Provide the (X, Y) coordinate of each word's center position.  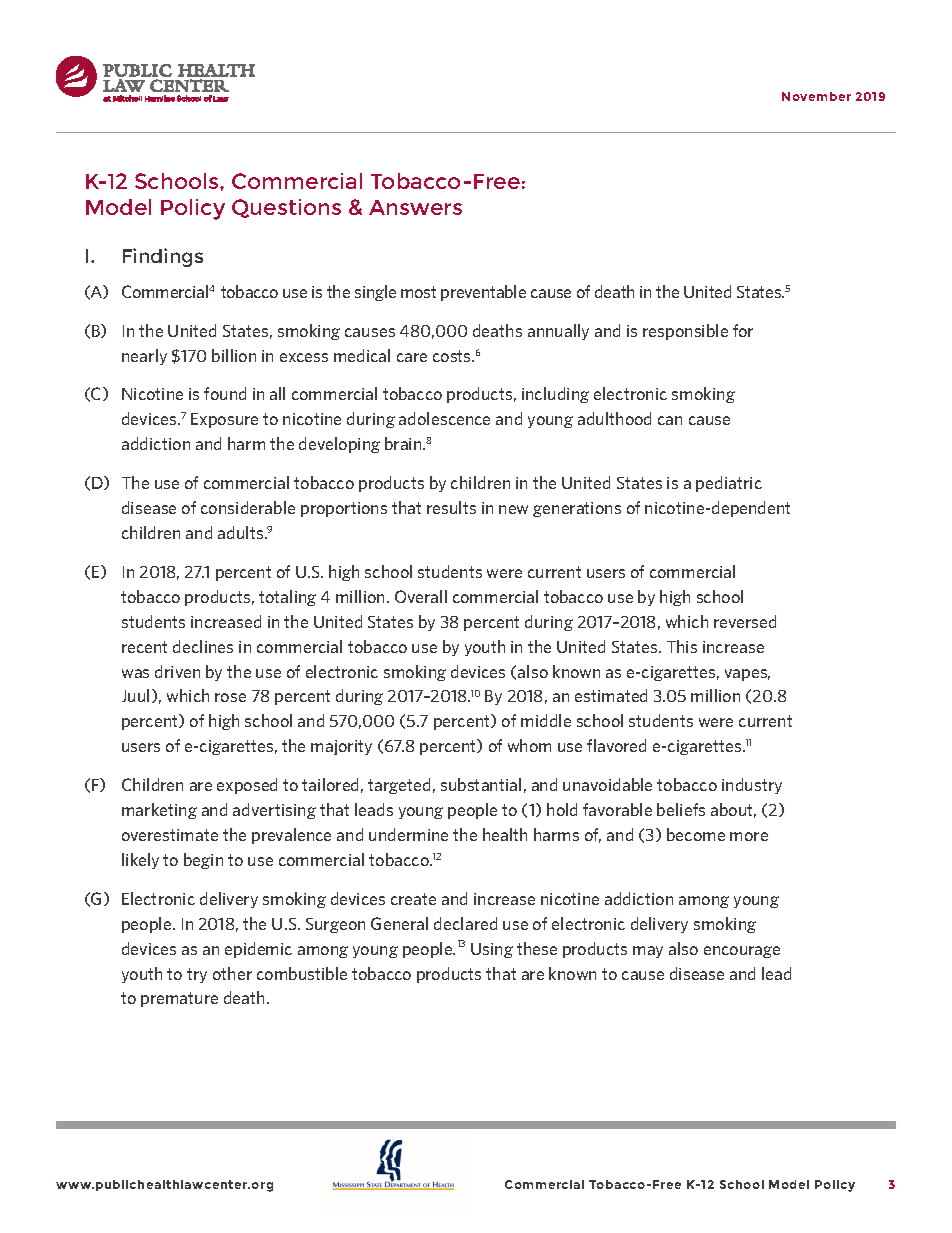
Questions (286, 208)
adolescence (444, 418)
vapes (747, 675)
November (816, 96)
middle (546, 720)
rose (230, 697)
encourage (742, 952)
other (232, 973)
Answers (415, 207)
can (670, 420)
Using (492, 950)
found (225, 393)
